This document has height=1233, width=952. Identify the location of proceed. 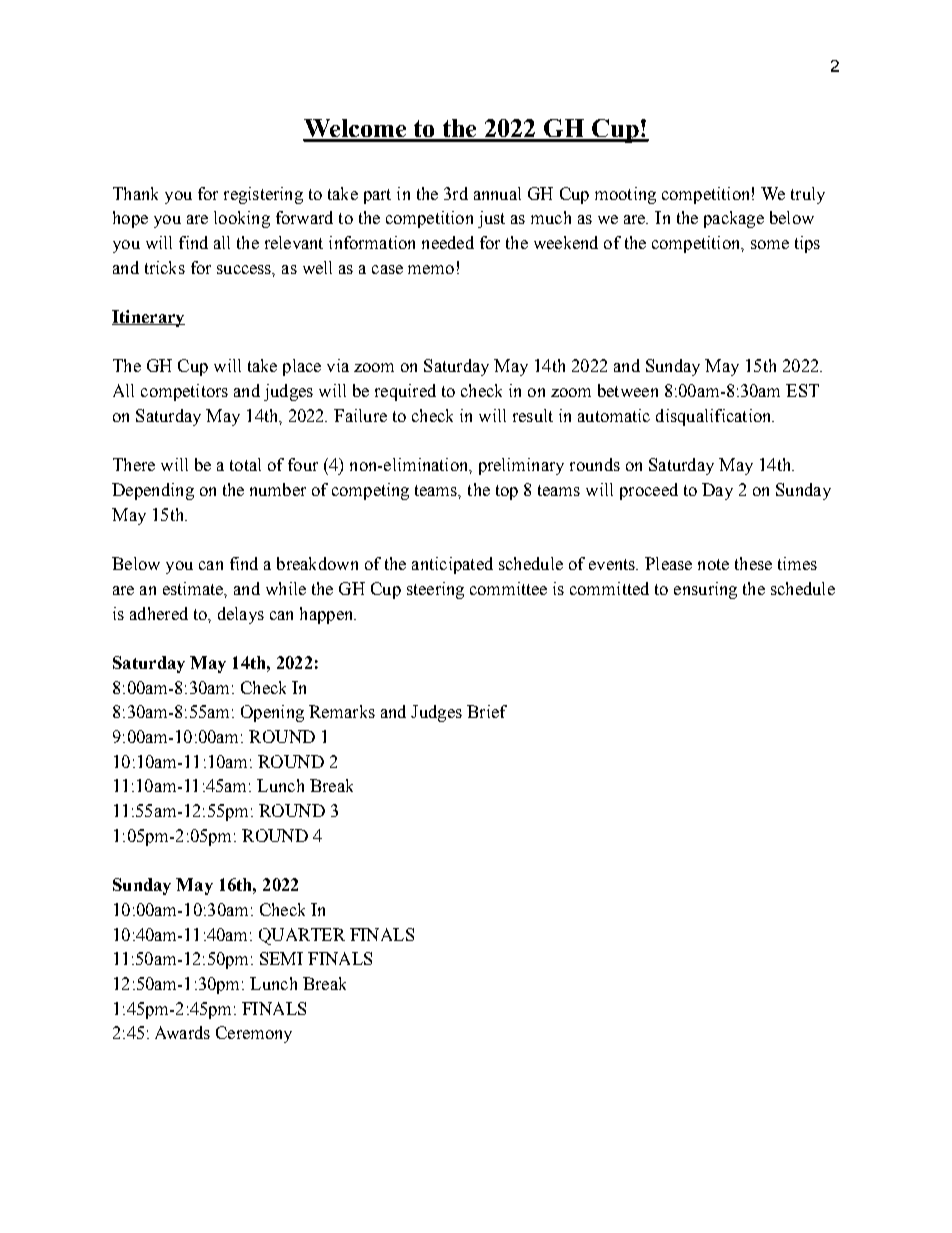
(649, 491).
